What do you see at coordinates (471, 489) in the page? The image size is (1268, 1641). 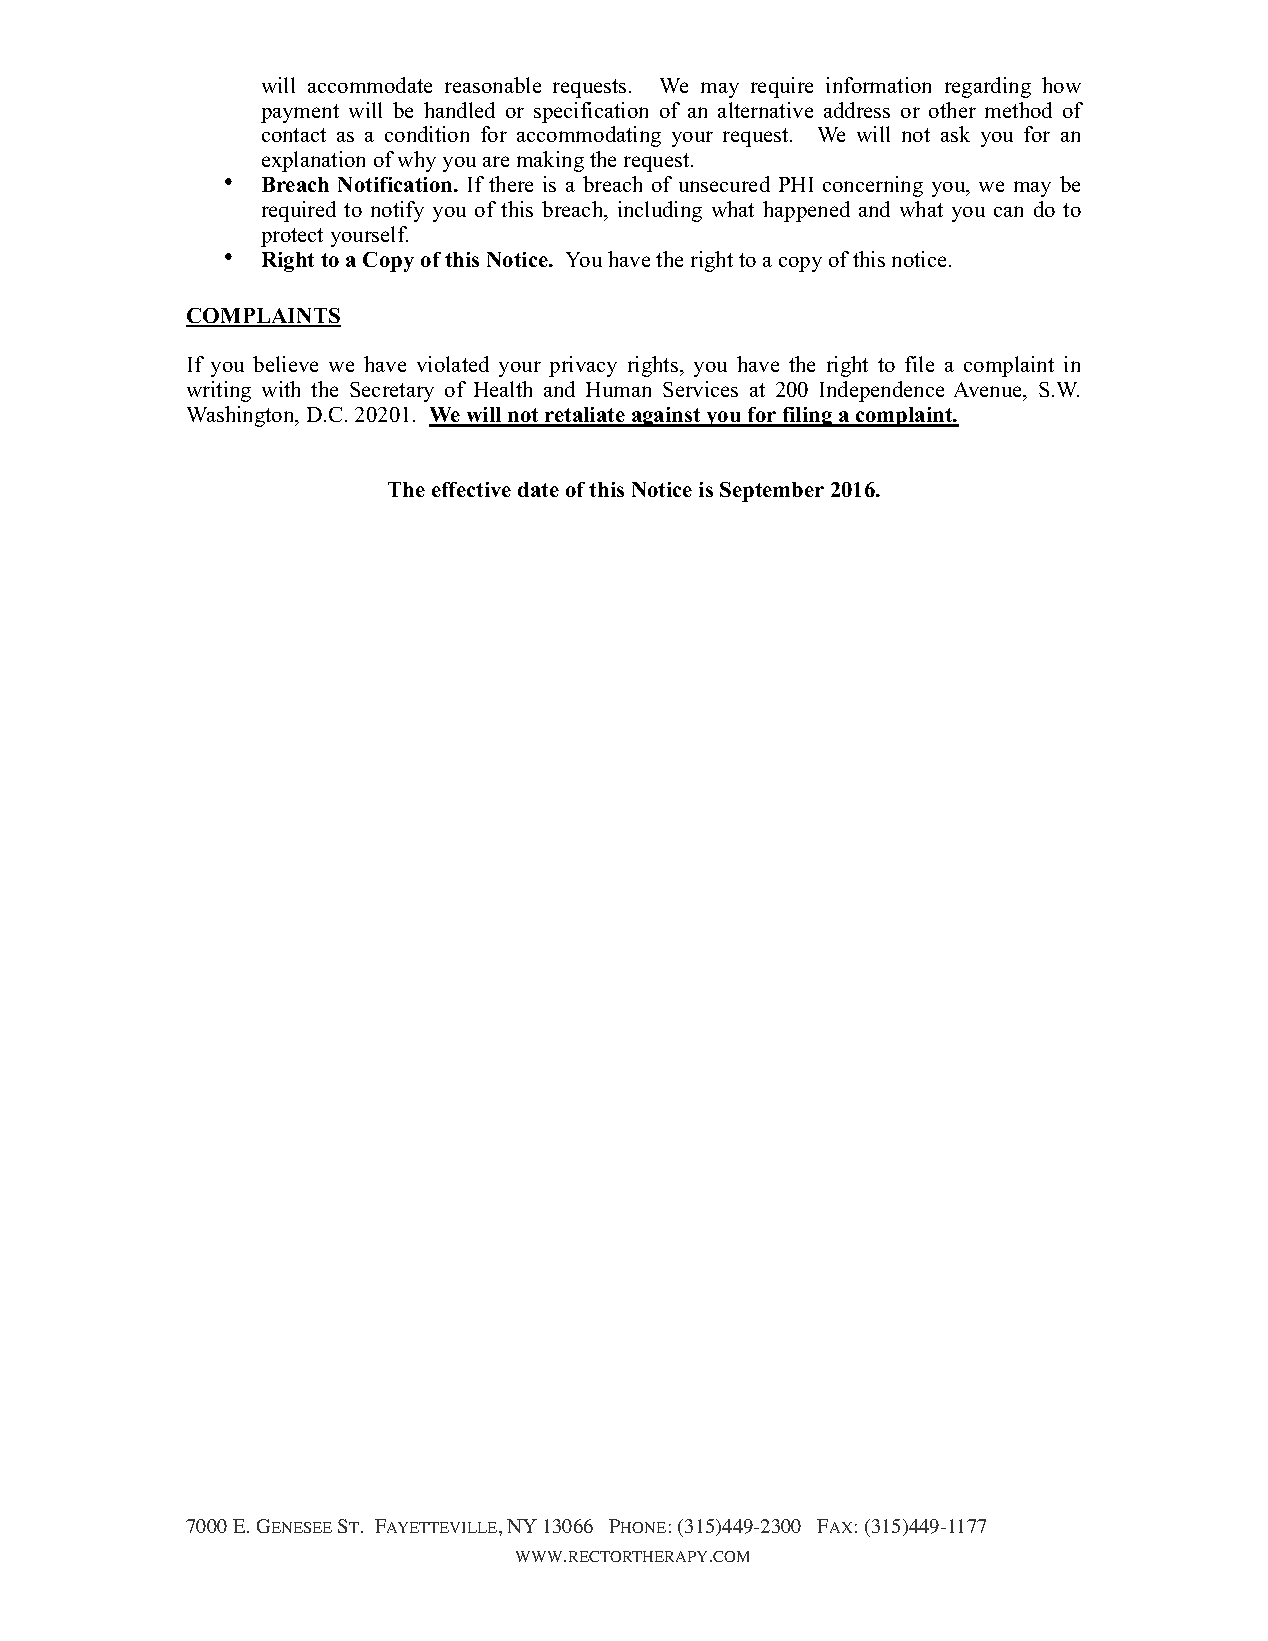 I see `effective` at bounding box center [471, 489].
